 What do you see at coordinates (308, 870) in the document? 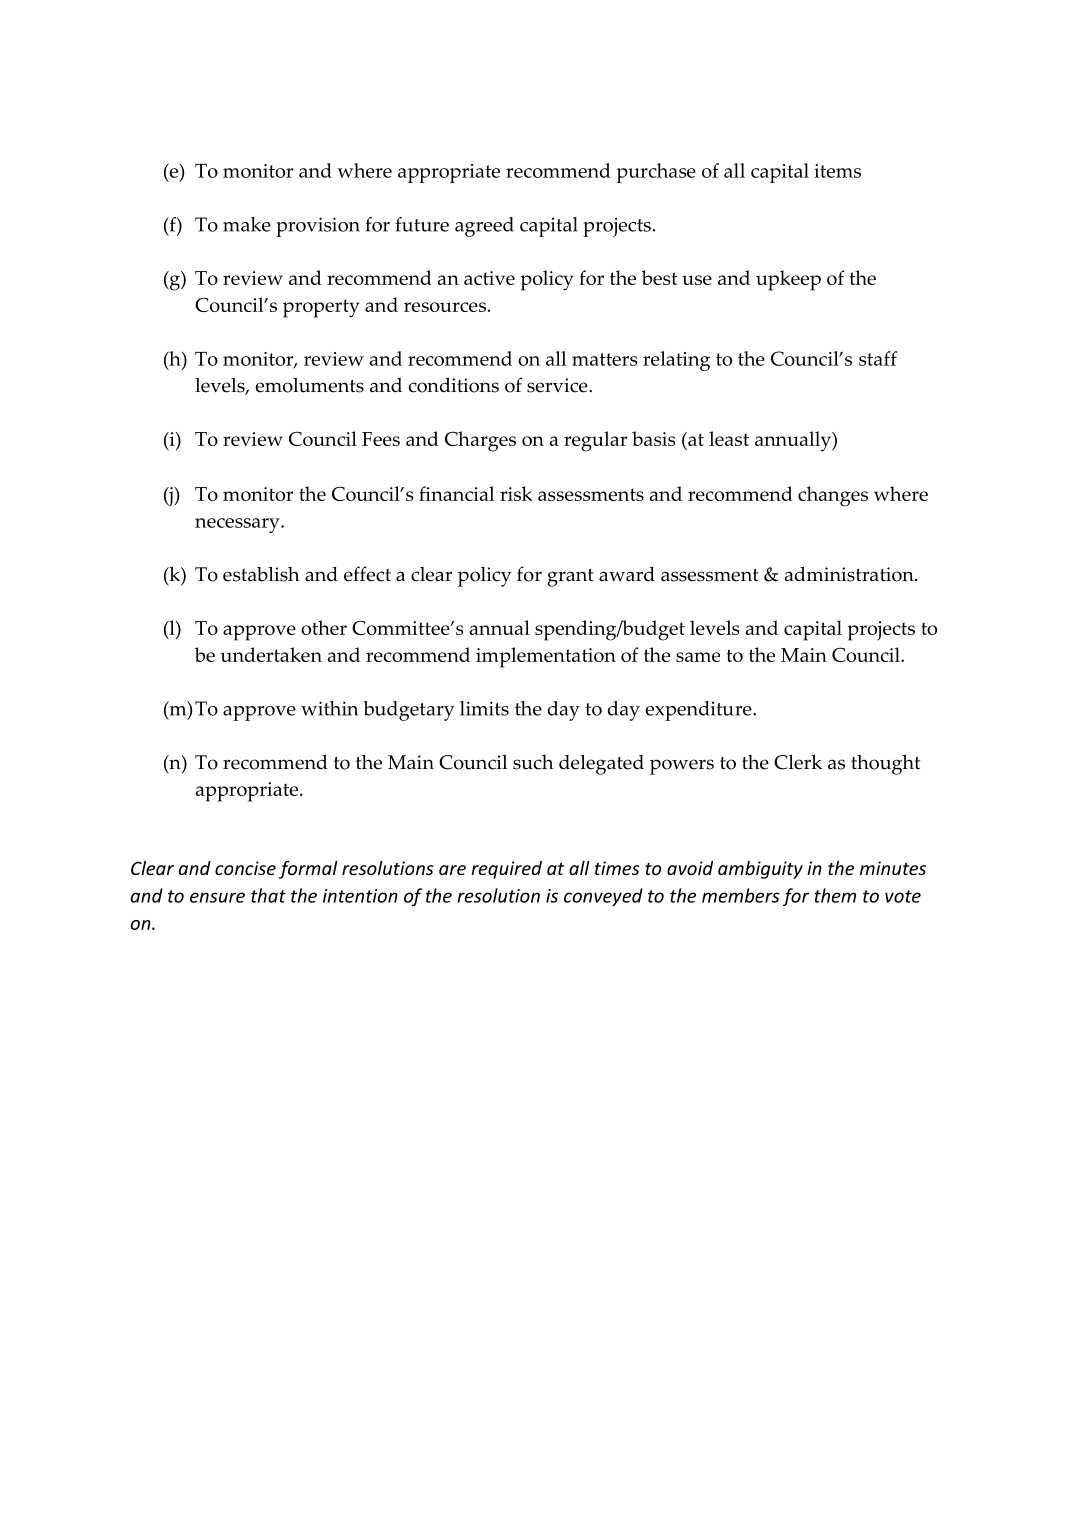
I see `formal` at bounding box center [308, 870].
